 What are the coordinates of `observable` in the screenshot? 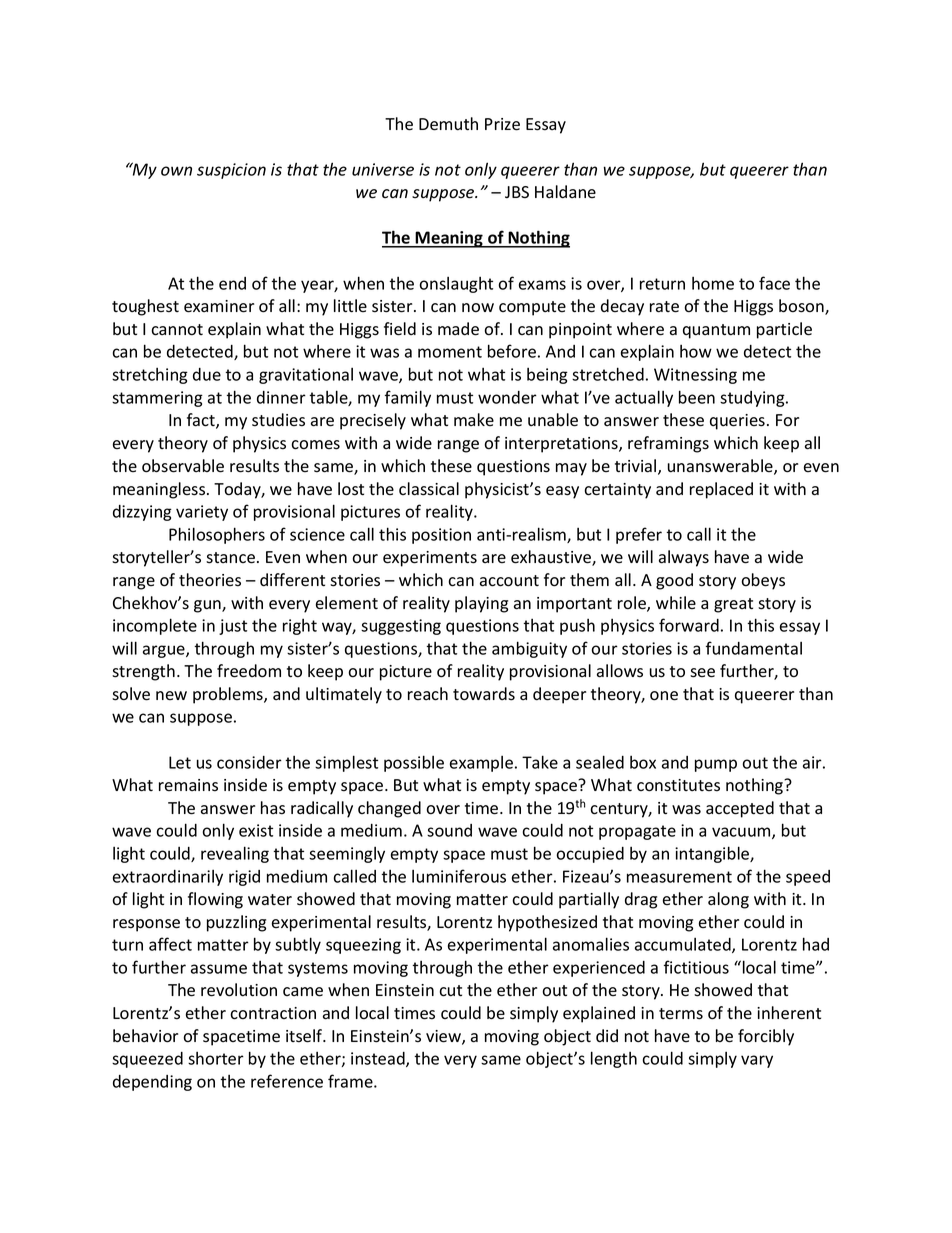 It's located at (183, 466).
